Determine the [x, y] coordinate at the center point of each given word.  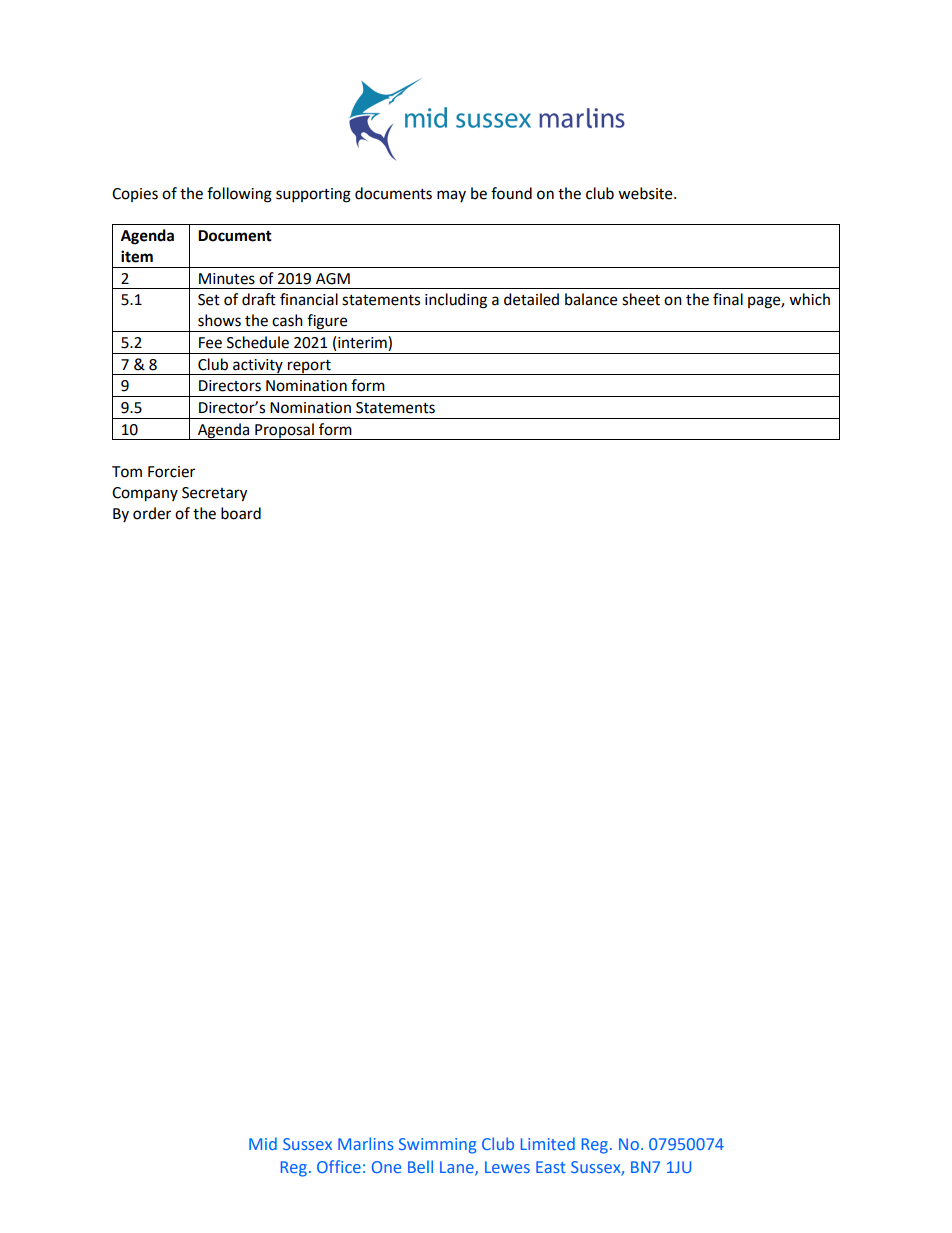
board [241, 513]
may [451, 196]
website [646, 193]
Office [339, 1166]
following [239, 195]
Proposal [284, 431]
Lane [458, 1168]
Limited [548, 1143]
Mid [263, 1143]
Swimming [438, 1146]
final [728, 299]
